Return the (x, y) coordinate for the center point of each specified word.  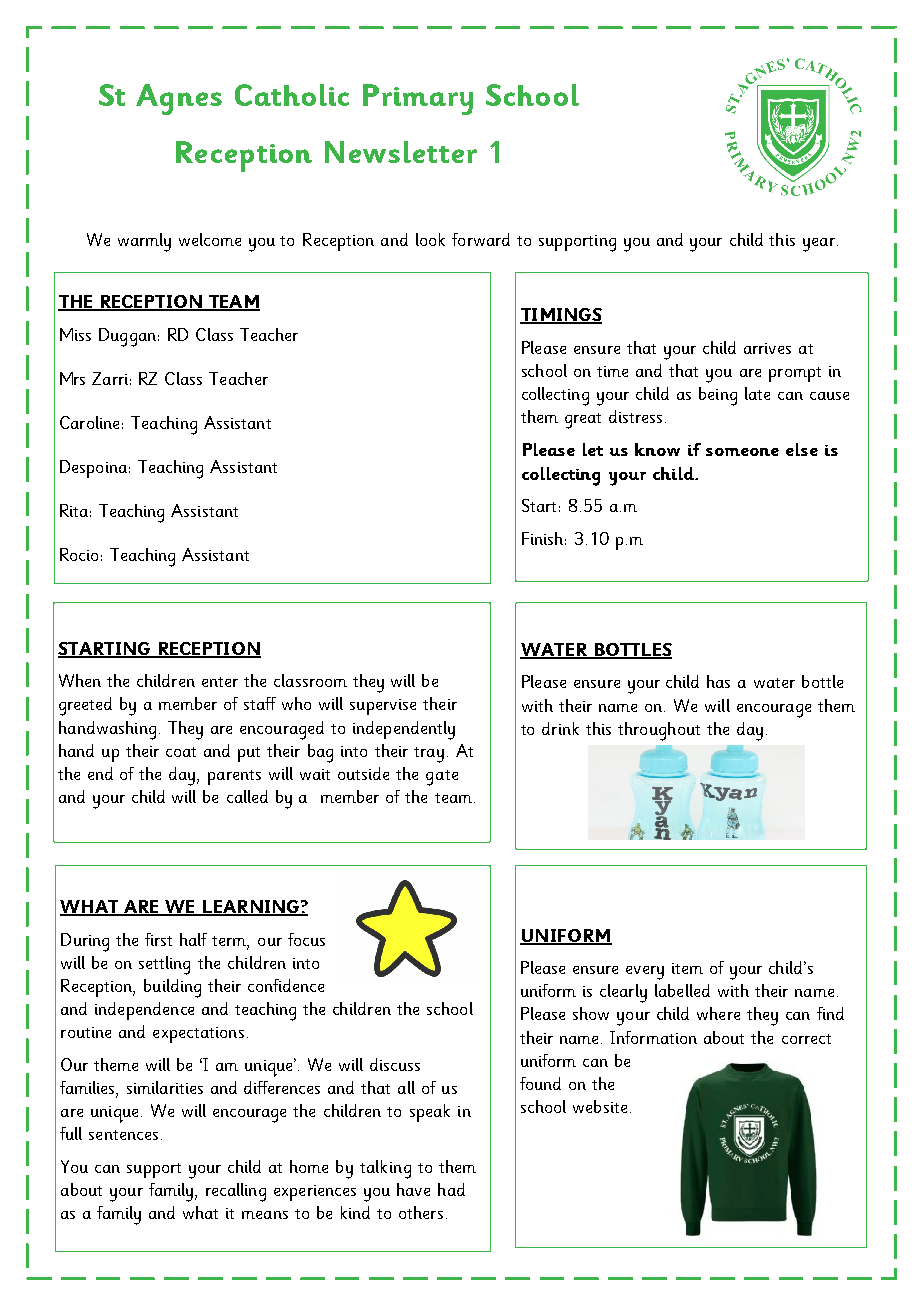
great (583, 421)
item (687, 968)
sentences (123, 1135)
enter (220, 682)
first (158, 939)
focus (306, 939)
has (718, 681)
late (757, 393)
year (819, 245)
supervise (383, 707)
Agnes (179, 99)
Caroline (89, 422)
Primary (418, 99)
